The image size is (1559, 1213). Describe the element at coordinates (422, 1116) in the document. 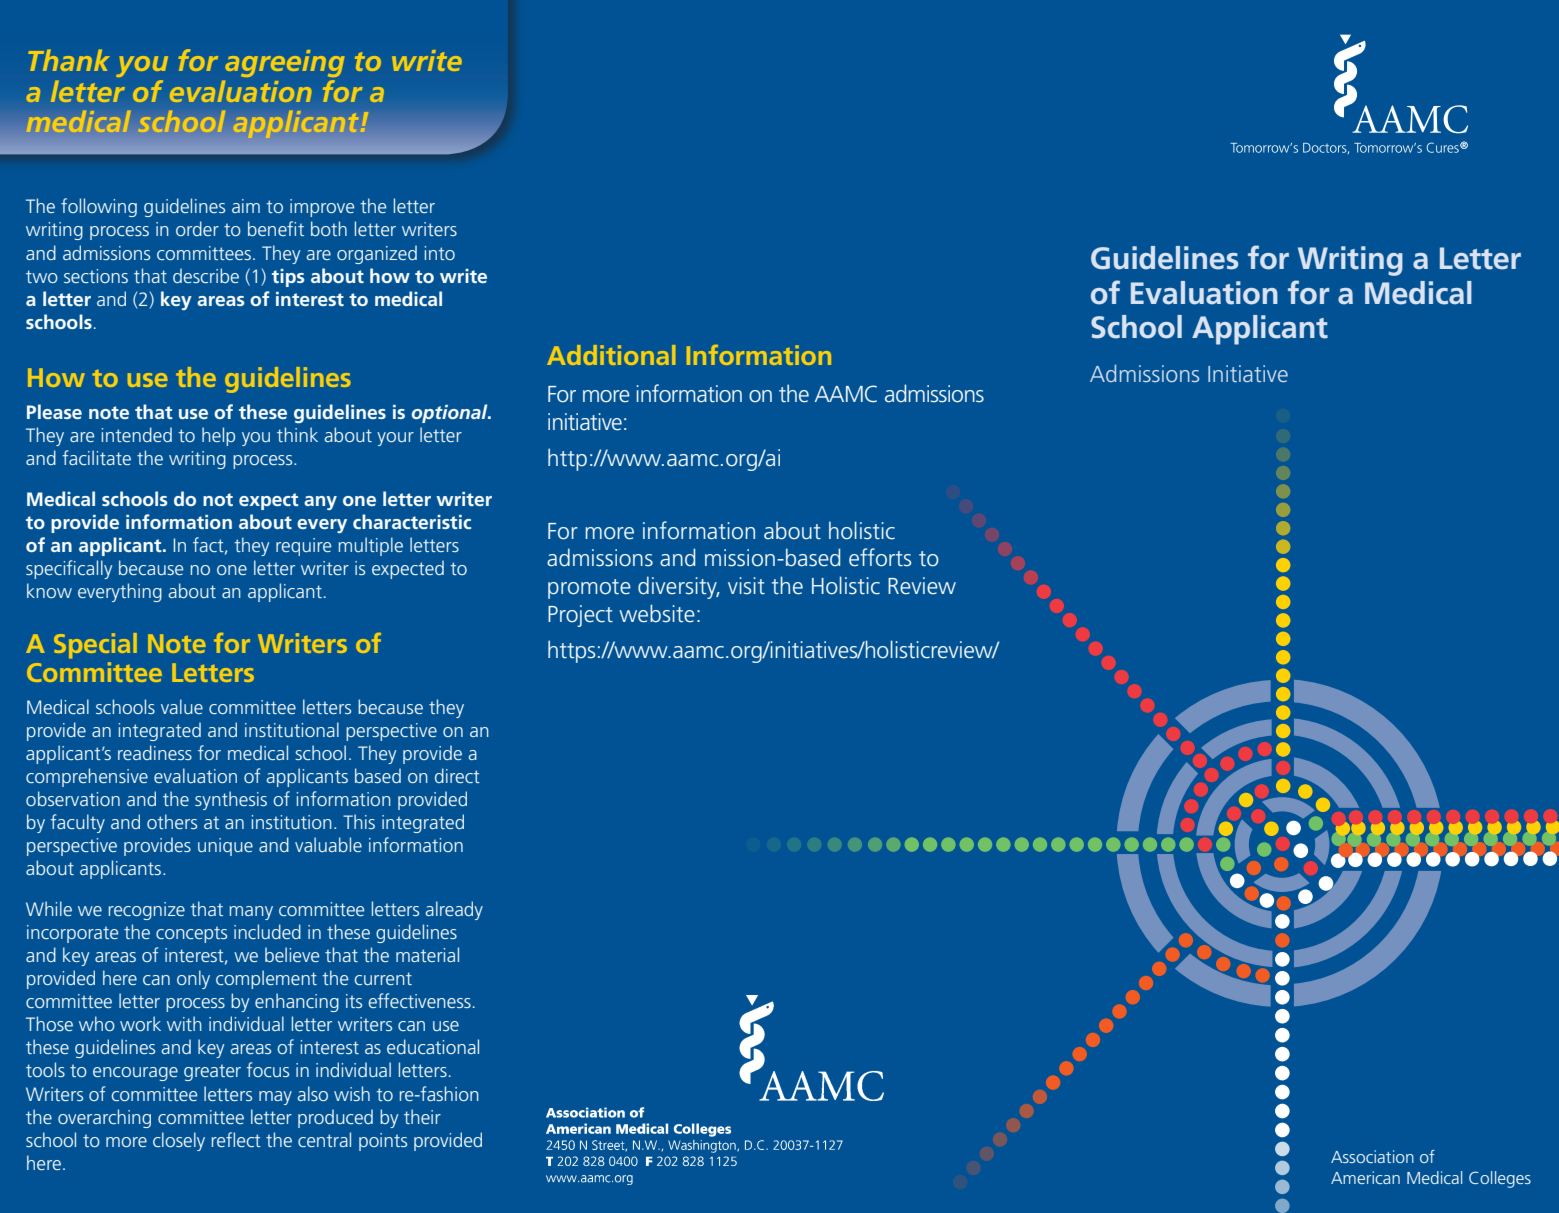

I see `their` at that location.
